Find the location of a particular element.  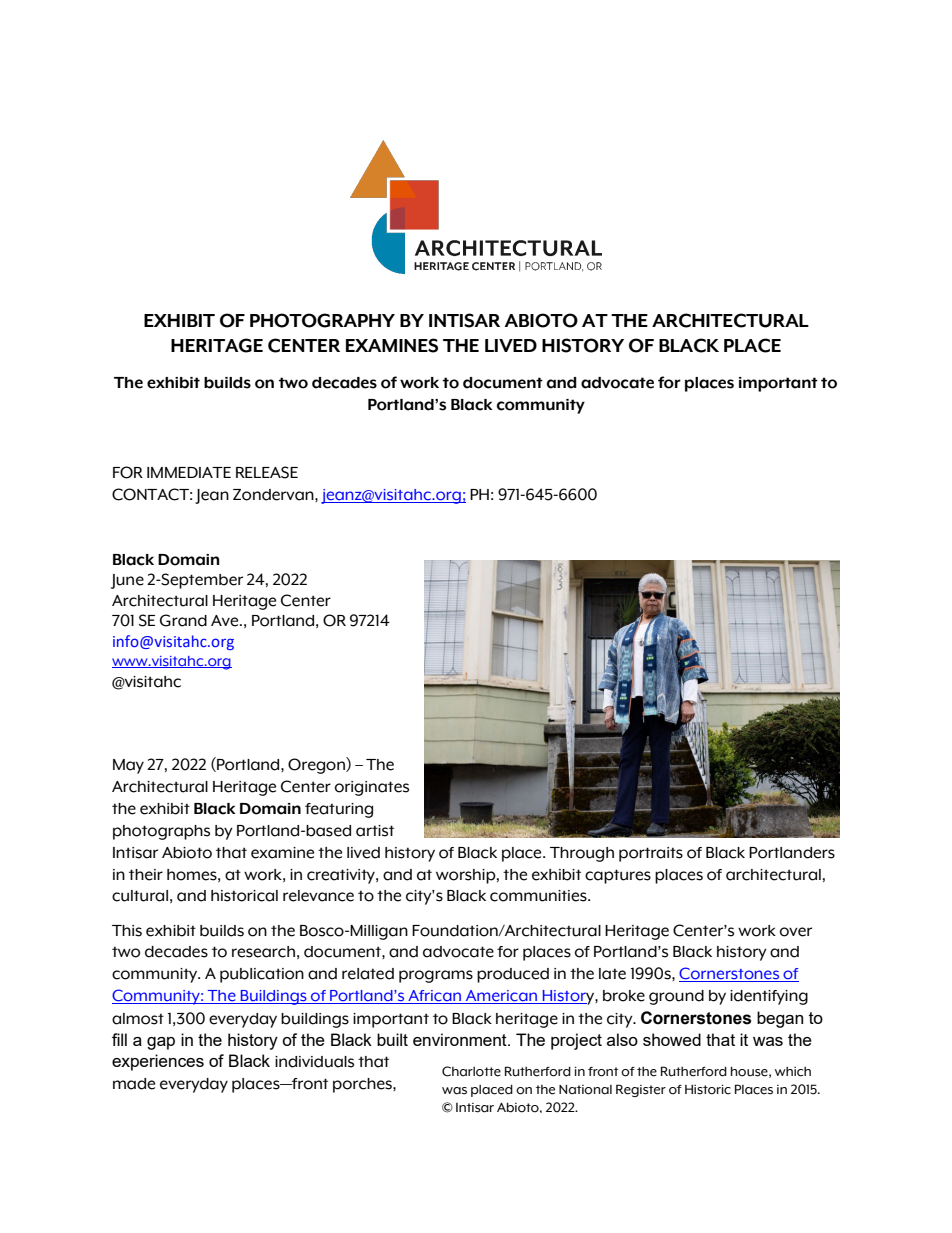

IMMEDIATE is located at coordinates (189, 472).
